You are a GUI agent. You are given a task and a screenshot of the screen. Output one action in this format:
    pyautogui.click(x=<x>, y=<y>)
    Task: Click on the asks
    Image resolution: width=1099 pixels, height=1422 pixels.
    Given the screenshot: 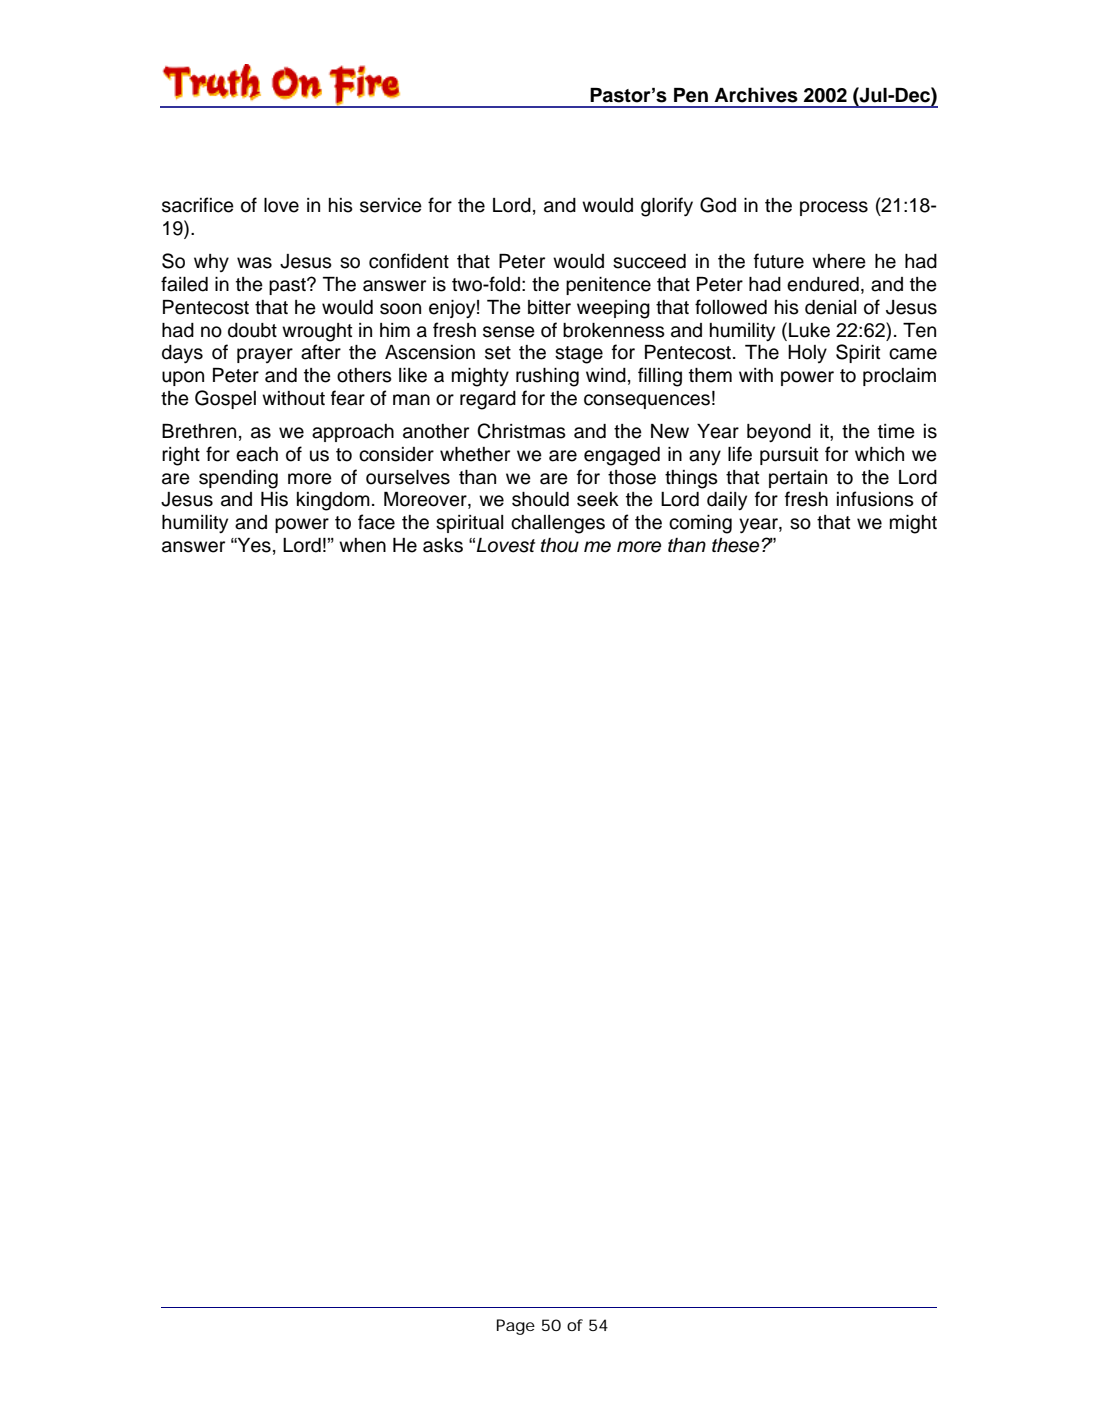 What is the action you would take?
    pyautogui.click(x=443, y=545)
